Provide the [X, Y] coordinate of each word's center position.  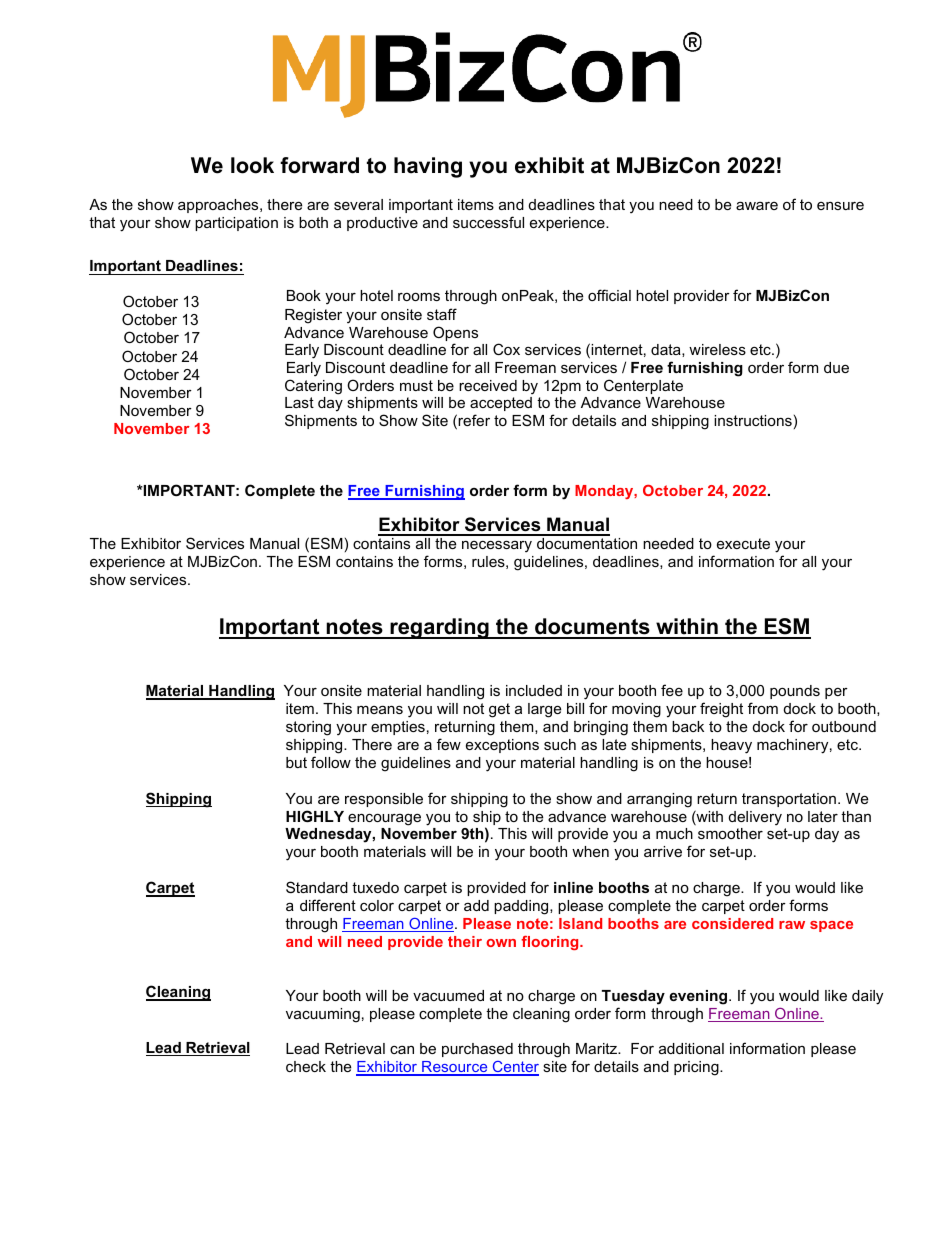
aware [757, 205]
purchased [477, 1050]
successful [488, 222]
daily [867, 997]
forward [319, 165]
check [306, 1066]
